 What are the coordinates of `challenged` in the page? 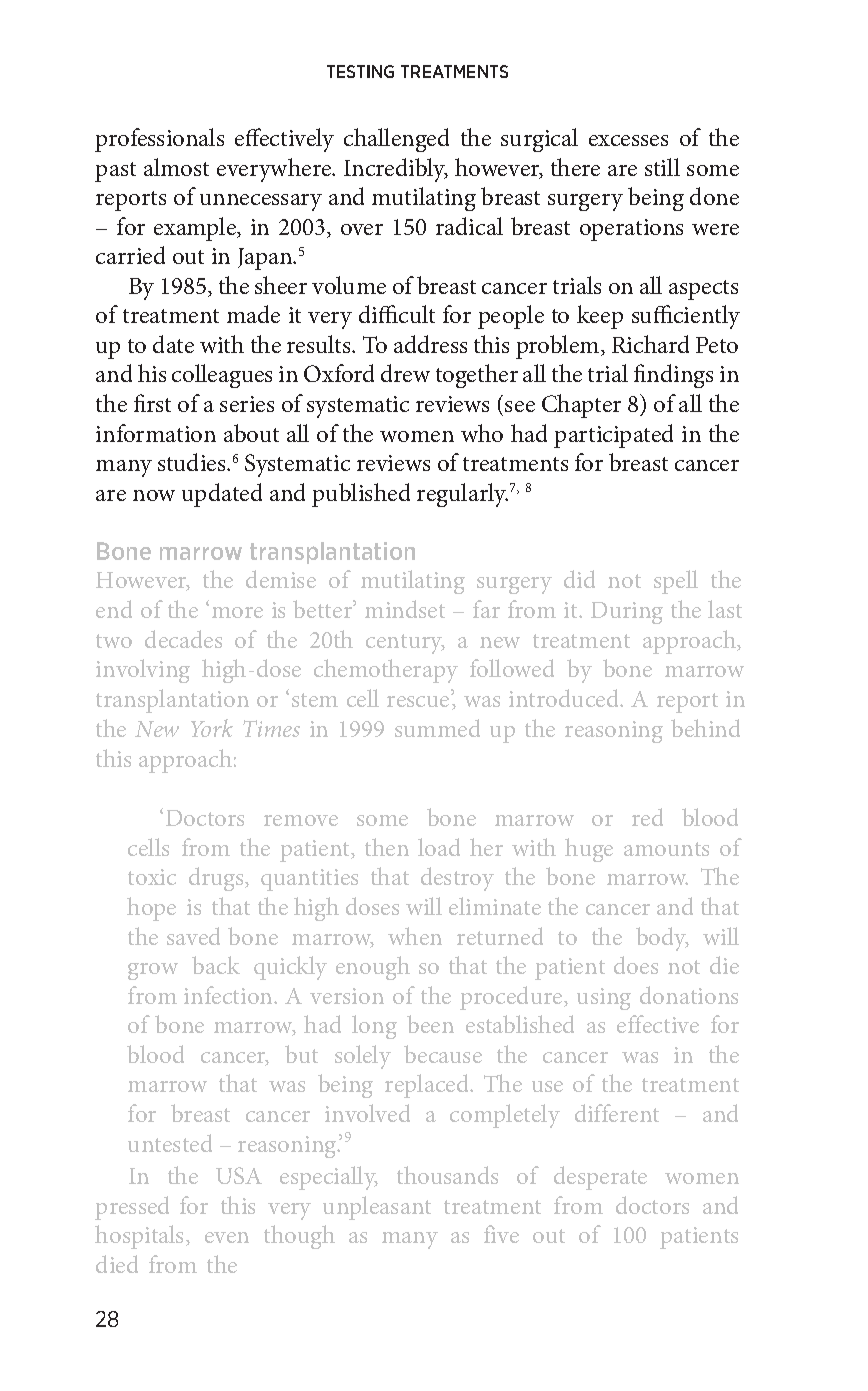 It's located at (396, 140).
